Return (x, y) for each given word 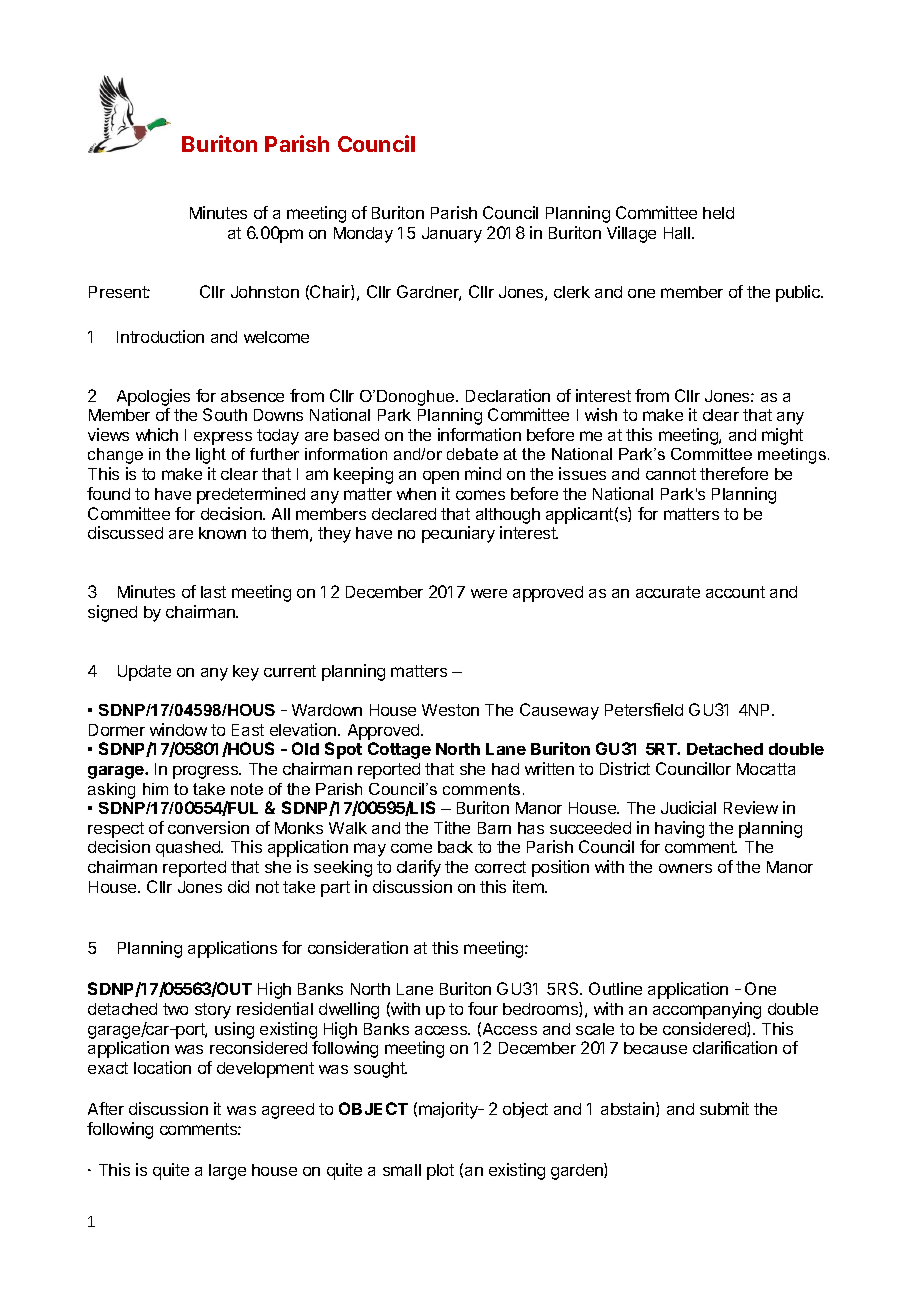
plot (440, 1172)
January (452, 235)
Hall (678, 233)
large (227, 1172)
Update (144, 673)
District (625, 768)
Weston (450, 710)
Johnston (265, 292)
